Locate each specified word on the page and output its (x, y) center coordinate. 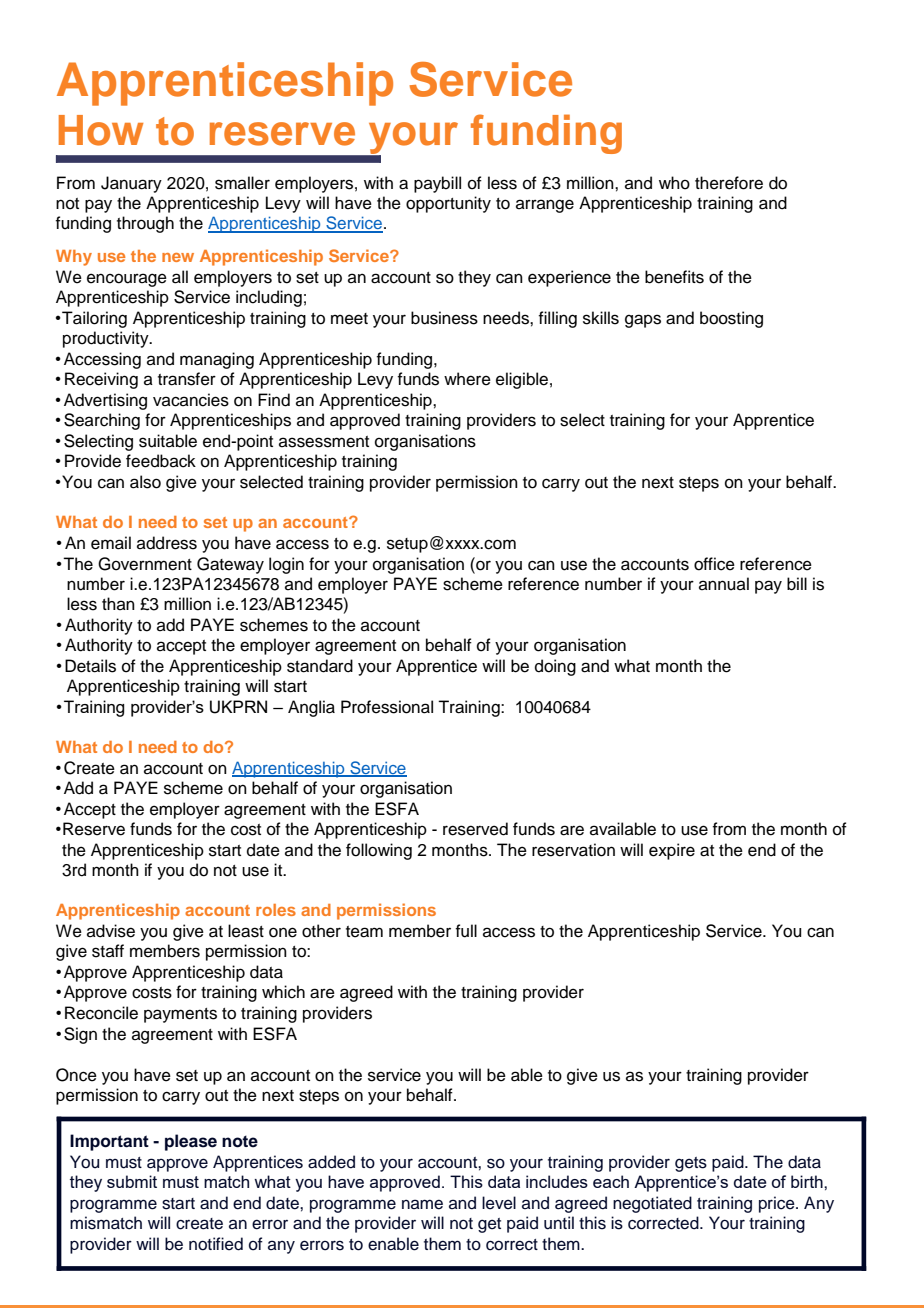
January (131, 184)
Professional (387, 707)
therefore (729, 183)
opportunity (448, 204)
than (118, 603)
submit (132, 1181)
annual (724, 584)
